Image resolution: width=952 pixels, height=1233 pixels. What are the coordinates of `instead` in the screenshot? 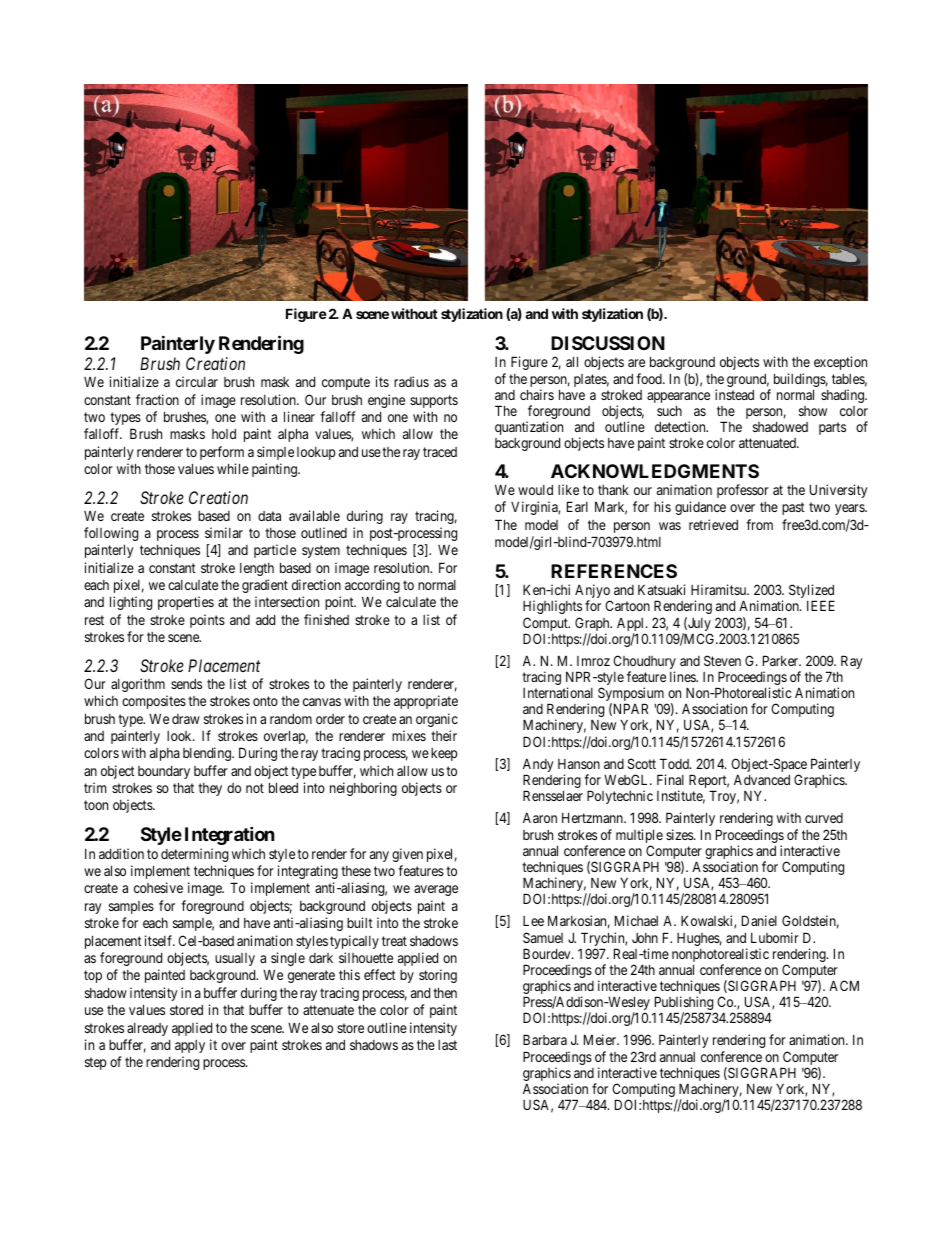 It's located at (734, 394).
